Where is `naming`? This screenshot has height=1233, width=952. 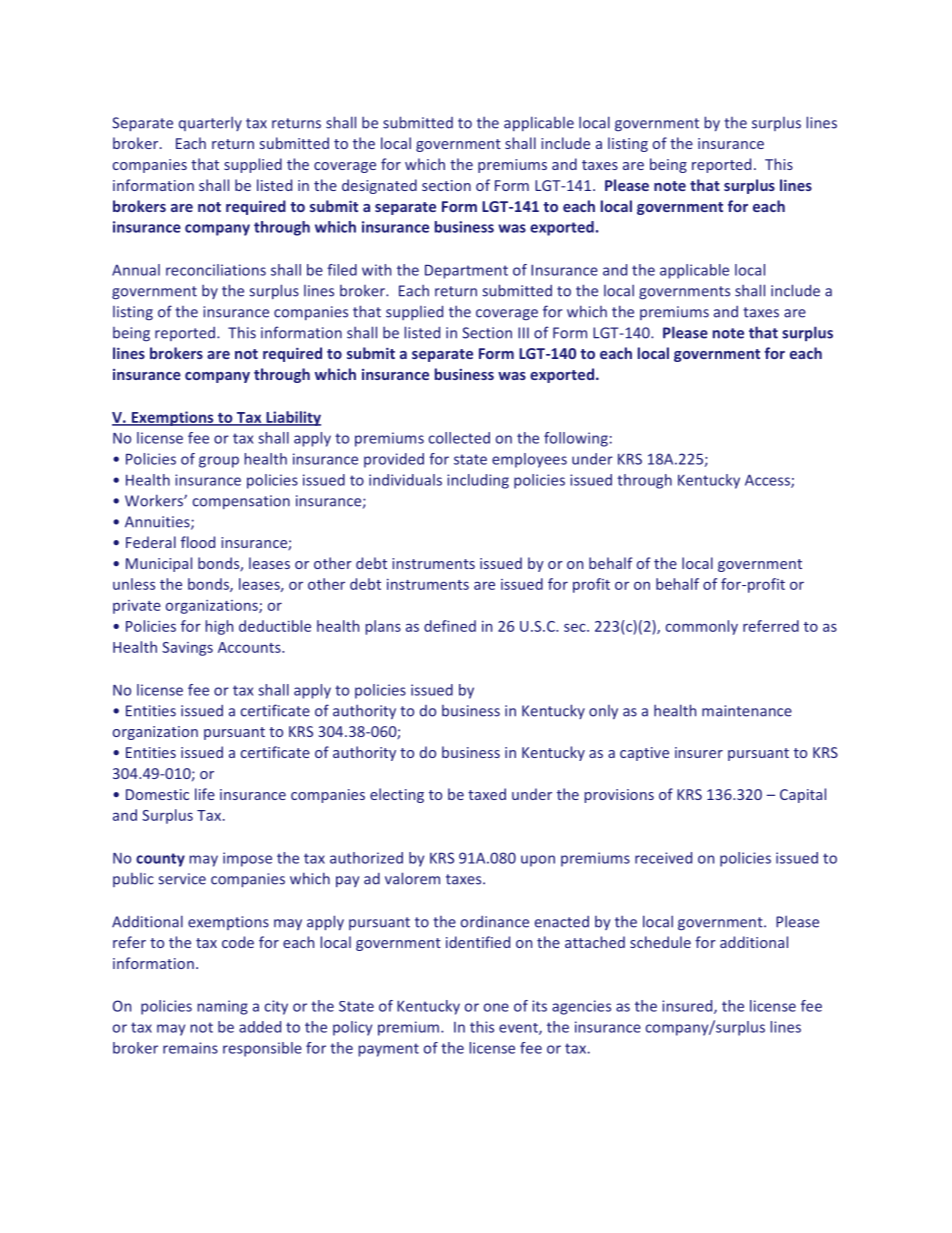 naming is located at coordinates (223, 1007).
